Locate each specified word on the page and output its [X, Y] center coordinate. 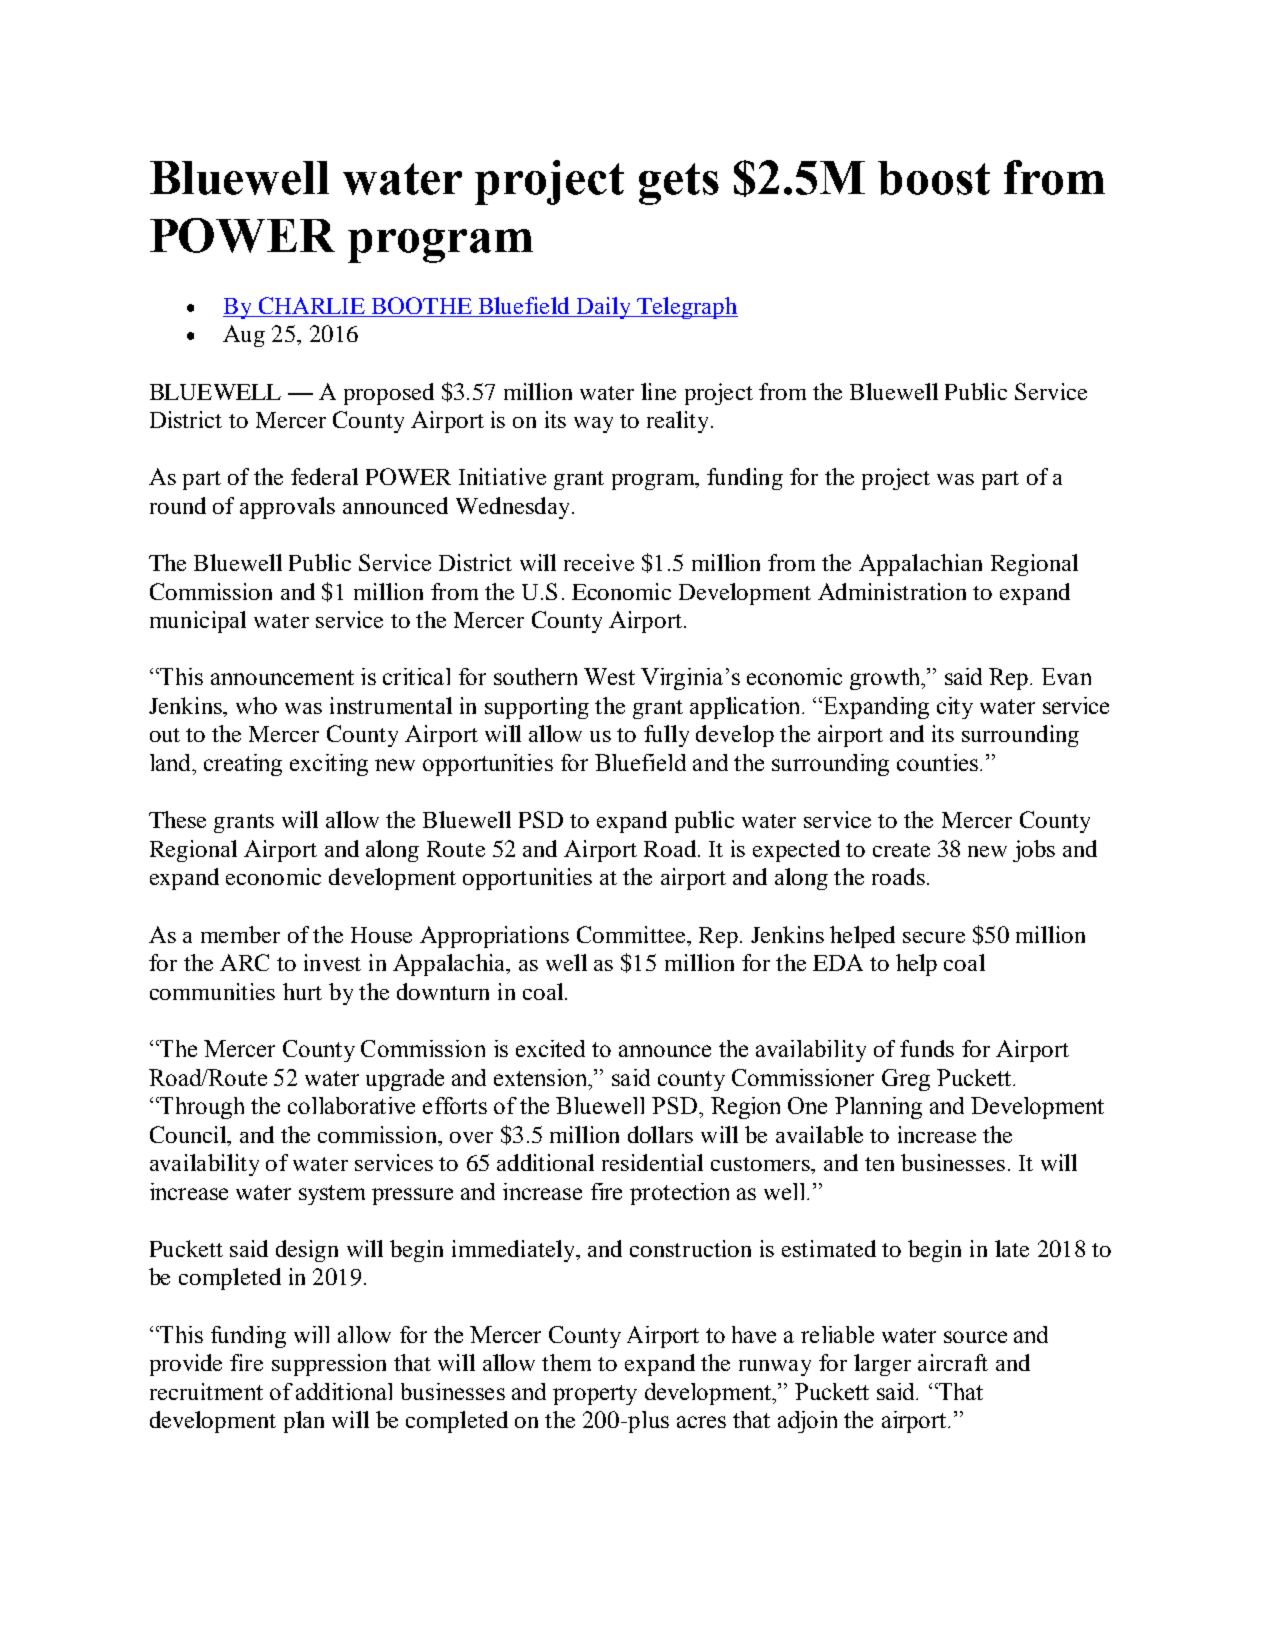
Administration [892, 591]
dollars [660, 1134]
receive [599, 562]
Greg [906, 1080]
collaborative [351, 1105]
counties [937, 762]
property [595, 1395]
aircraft [953, 1362]
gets [679, 184]
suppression [329, 1365]
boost [934, 178]
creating [243, 765]
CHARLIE [312, 305]
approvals [287, 508]
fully [666, 736]
